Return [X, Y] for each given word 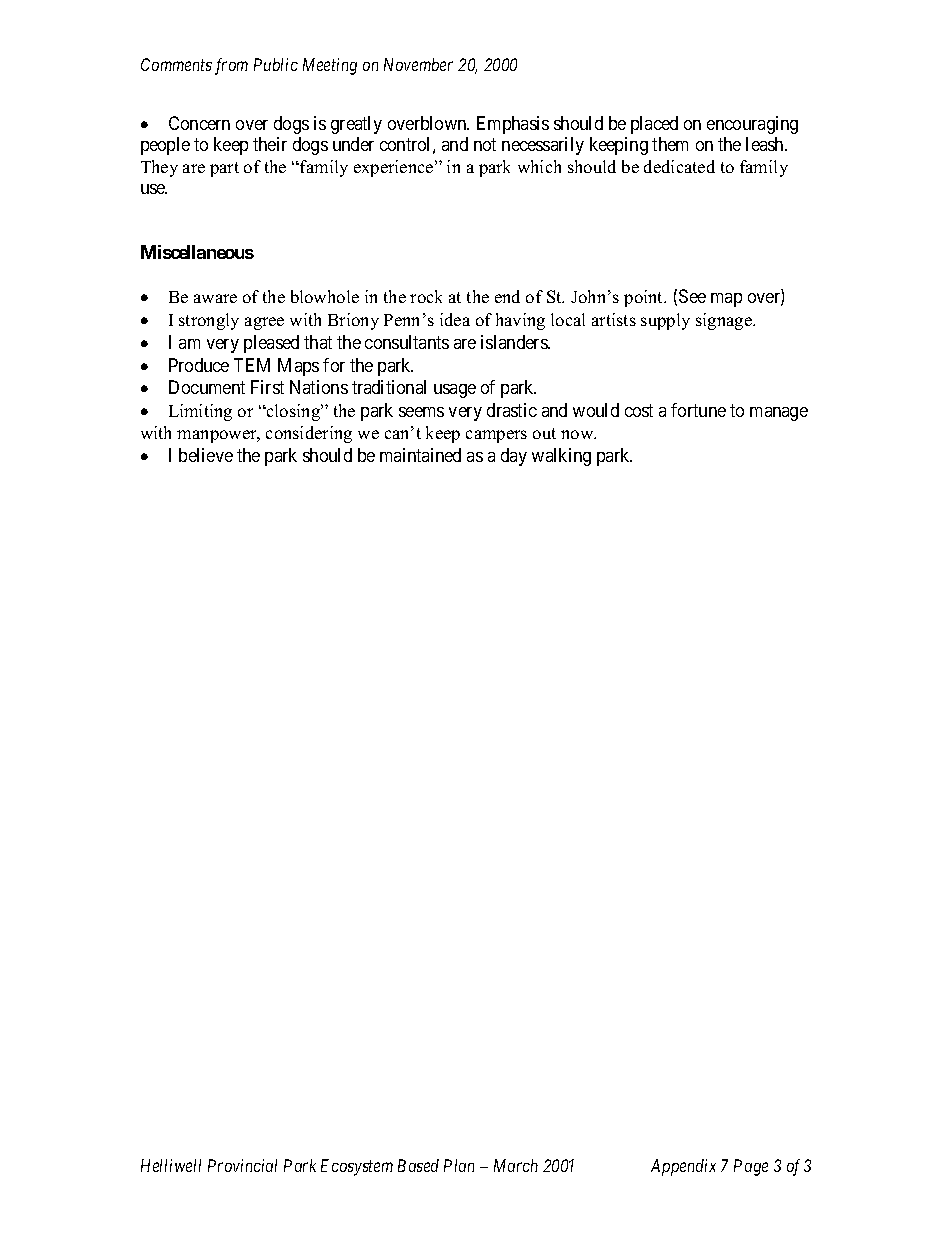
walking [561, 457]
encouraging [752, 125]
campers [496, 436]
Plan [459, 1165]
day [514, 457]
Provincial [242, 1165]
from [231, 66]
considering [309, 434]
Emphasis [513, 125]
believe [206, 455]
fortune [698, 410]
